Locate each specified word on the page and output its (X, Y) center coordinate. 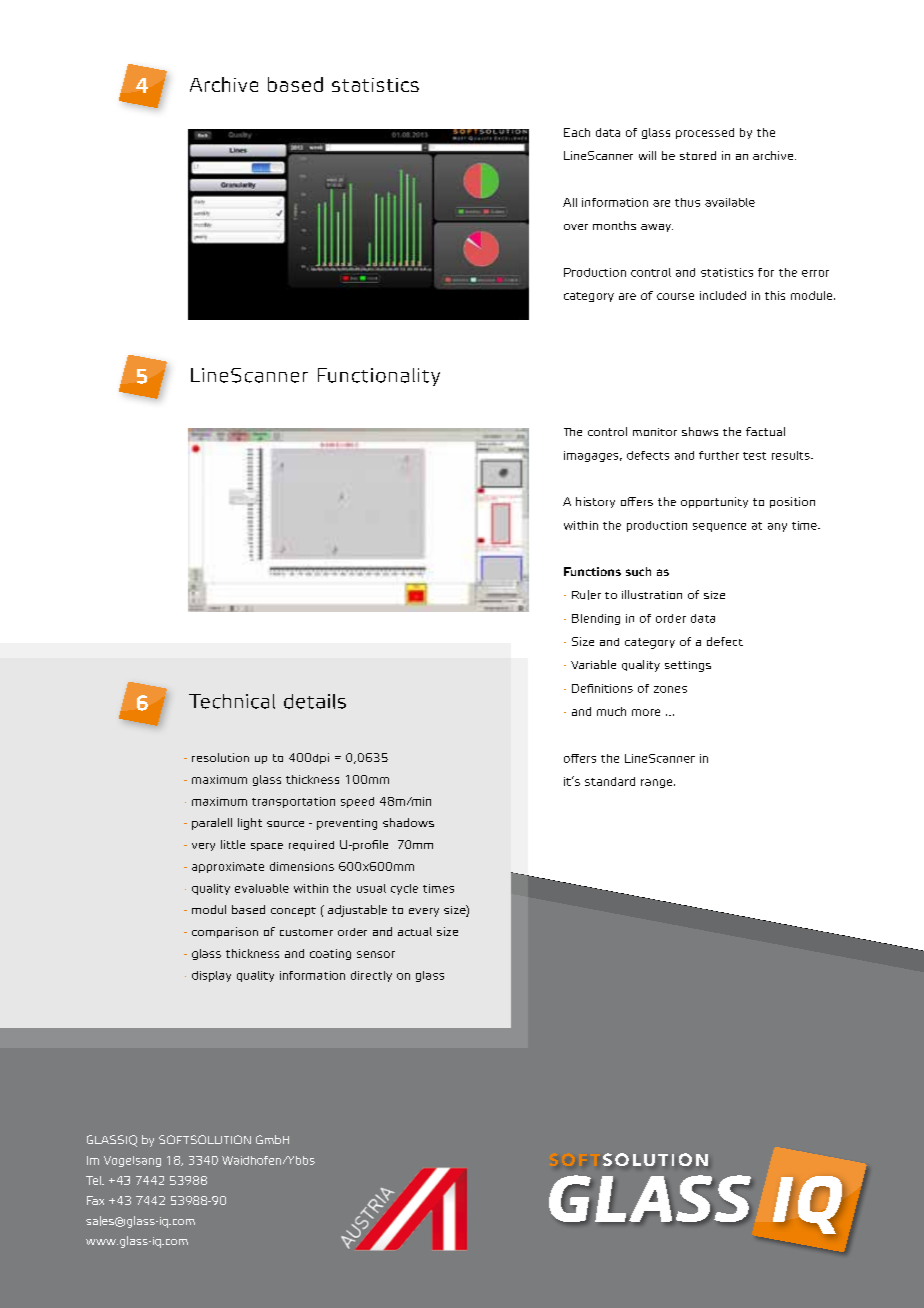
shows (700, 431)
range (658, 783)
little (233, 844)
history (595, 502)
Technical (232, 701)
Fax (95, 1200)
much (611, 711)
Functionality (379, 377)
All (570, 202)
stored (698, 155)
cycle (404, 889)
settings (688, 666)
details (315, 701)
